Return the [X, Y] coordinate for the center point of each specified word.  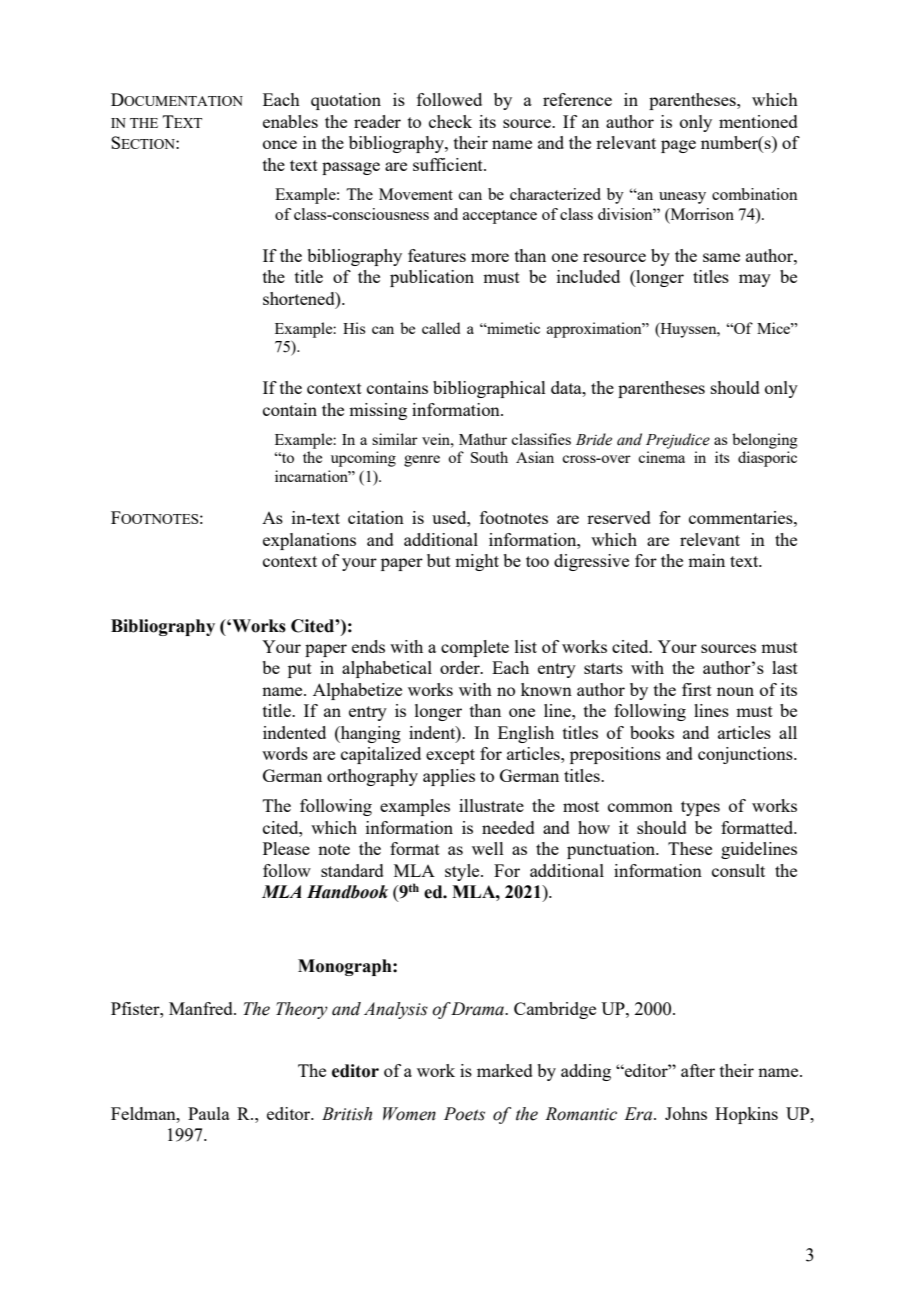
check [450, 121]
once [280, 144]
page [678, 146]
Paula [209, 1113]
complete [475, 648]
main [706, 560]
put [300, 670]
